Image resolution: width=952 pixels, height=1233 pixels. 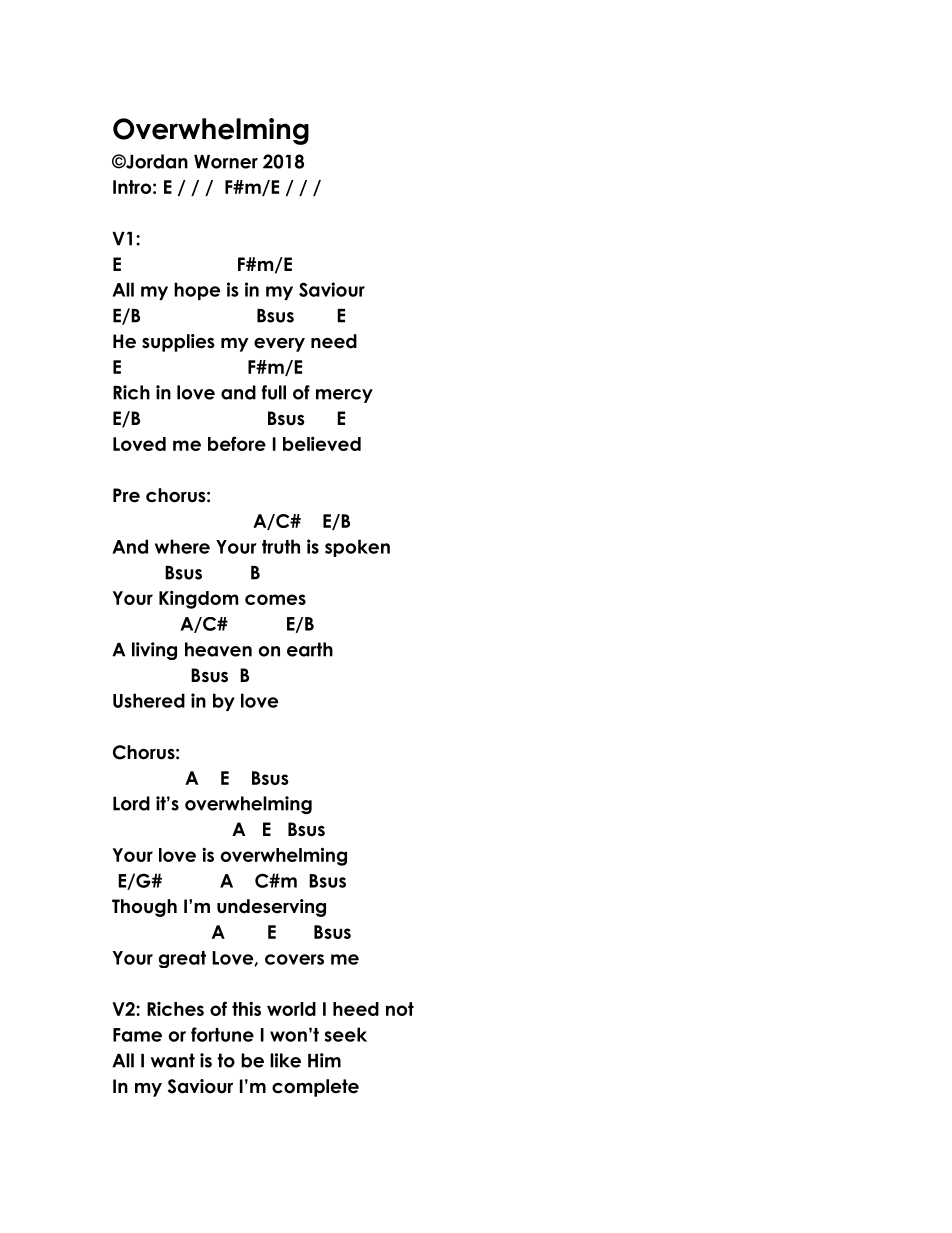 What do you see at coordinates (294, 959) in the page?
I see `covers` at bounding box center [294, 959].
